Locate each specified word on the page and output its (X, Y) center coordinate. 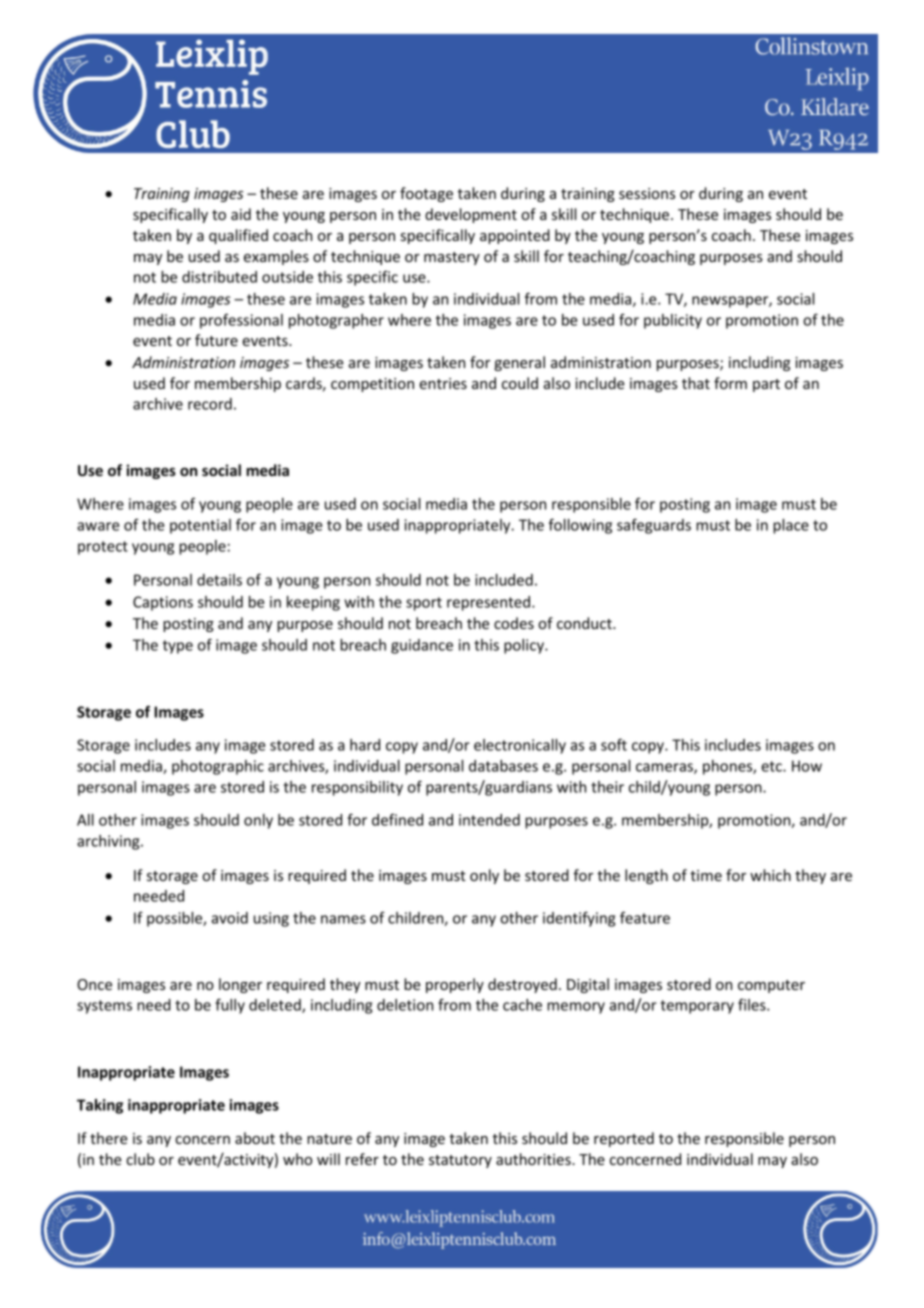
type (178, 647)
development (471, 215)
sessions (647, 193)
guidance (422, 646)
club (140, 1159)
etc (772, 766)
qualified (238, 236)
